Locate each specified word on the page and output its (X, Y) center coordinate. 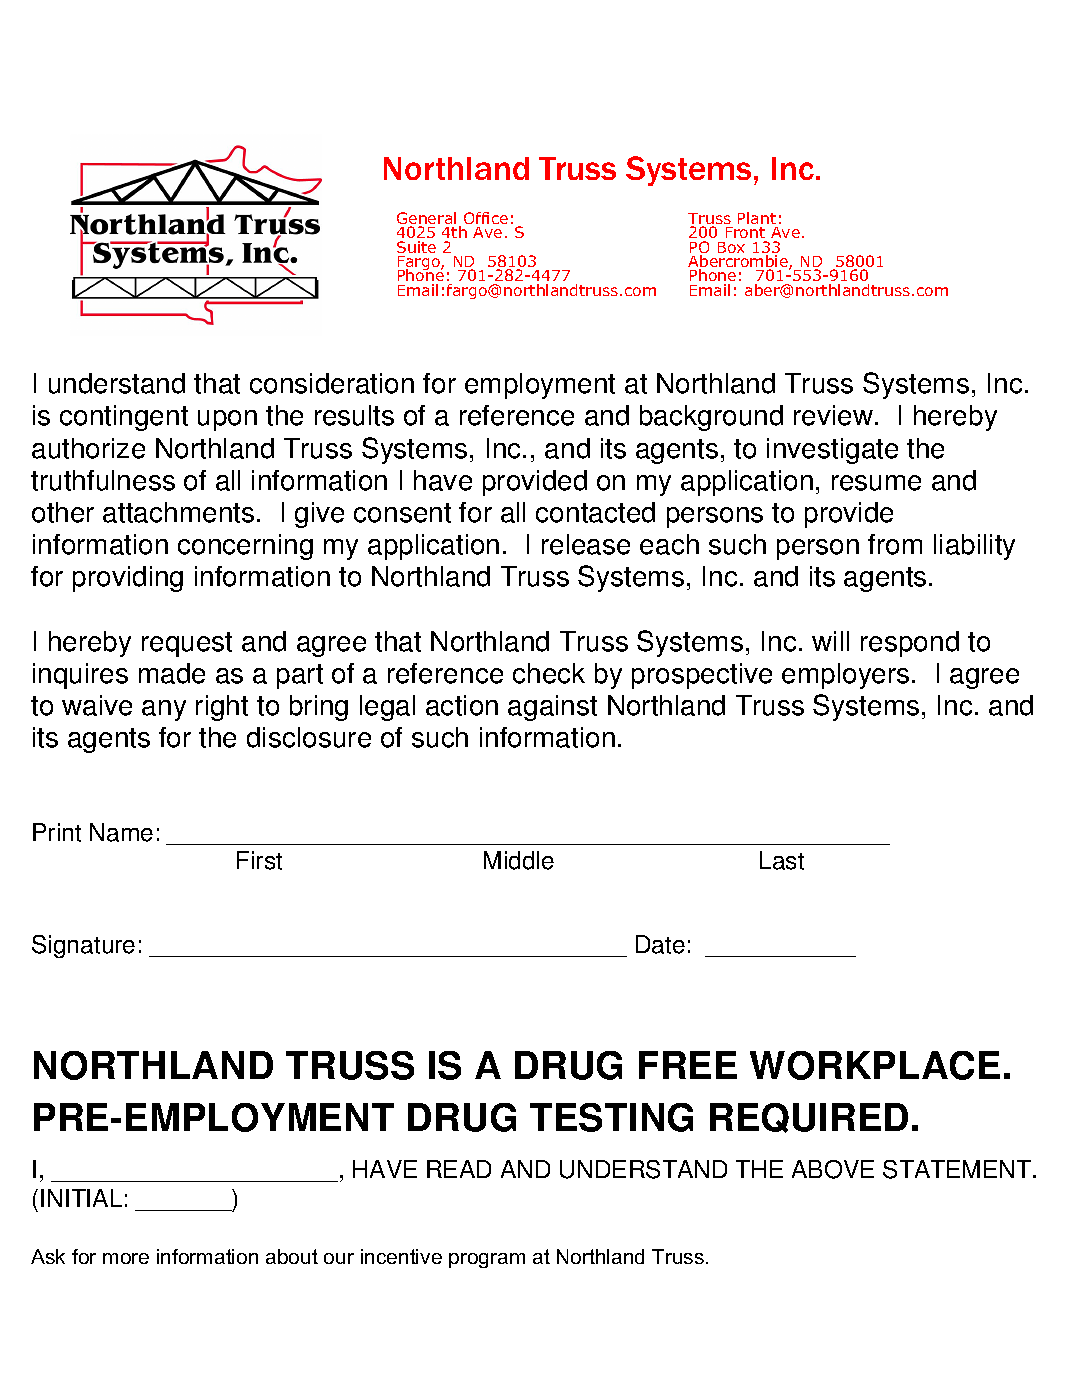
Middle (519, 860)
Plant (757, 218)
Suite (416, 247)
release (586, 544)
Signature (83, 946)
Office (486, 218)
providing (128, 579)
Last (782, 860)
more (126, 1258)
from (895, 544)
